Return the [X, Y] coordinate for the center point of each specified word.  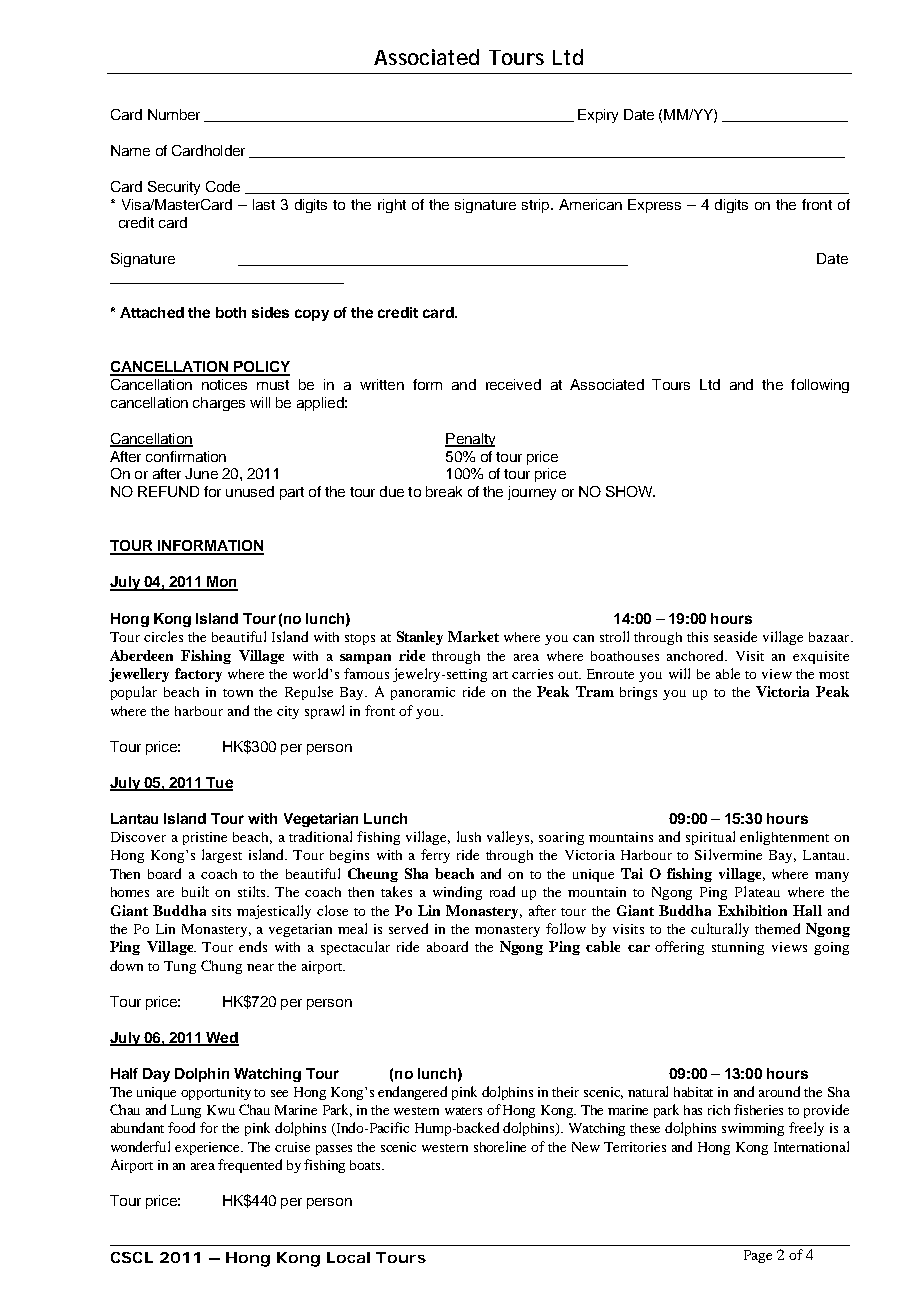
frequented [250, 1166]
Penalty [470, 440]
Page [758, 1256]
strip [537, 206]
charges [219, 404]
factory [198, 675]
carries [532, 674]
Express [654, 206]
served [408, 928]
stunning [738, 948]
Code [223, 186]
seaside [735, 636]
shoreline [500, 1146]
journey [532, 493]
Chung [221, 967]
